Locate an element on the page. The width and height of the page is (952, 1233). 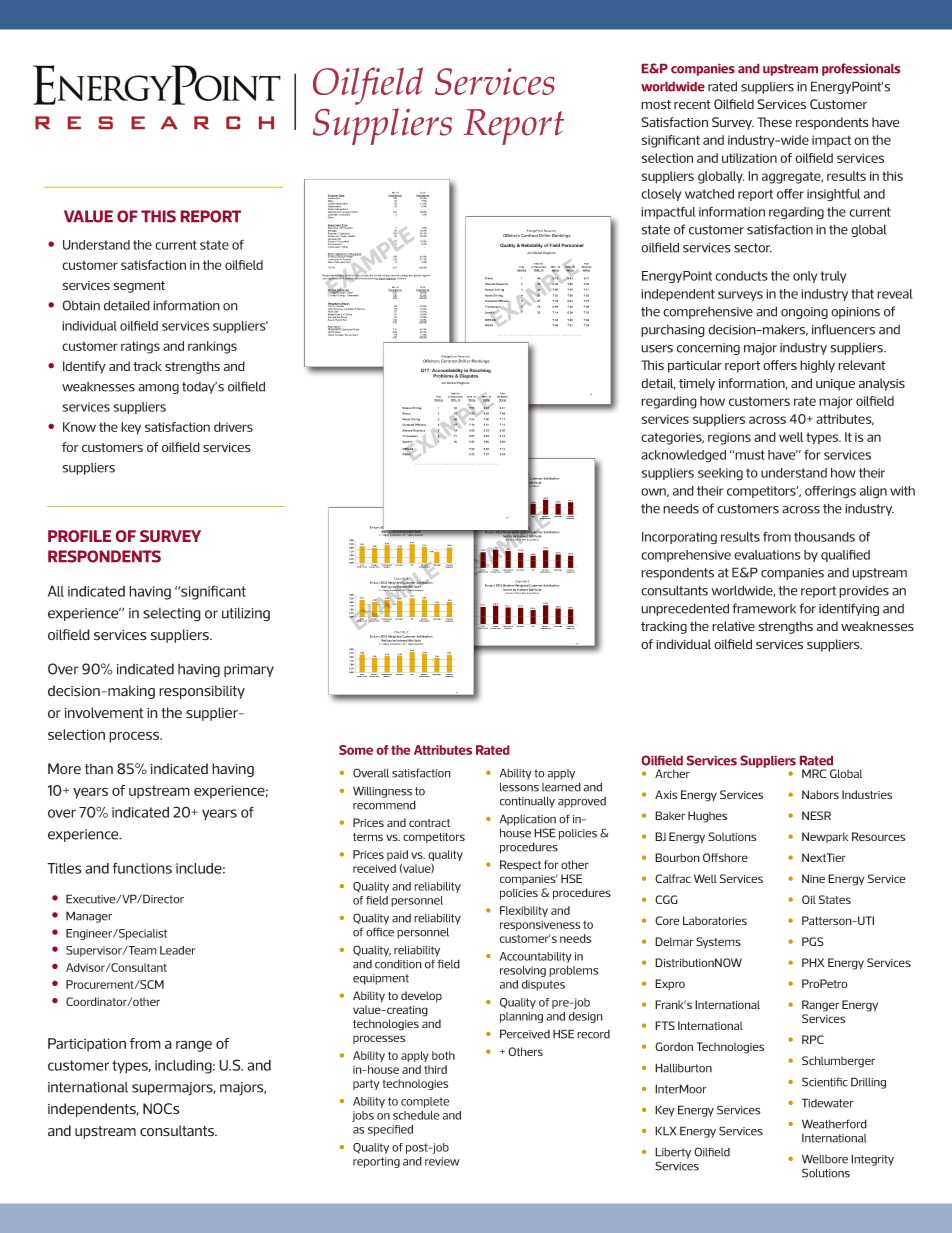
most is located at coordinates (656, 105).
